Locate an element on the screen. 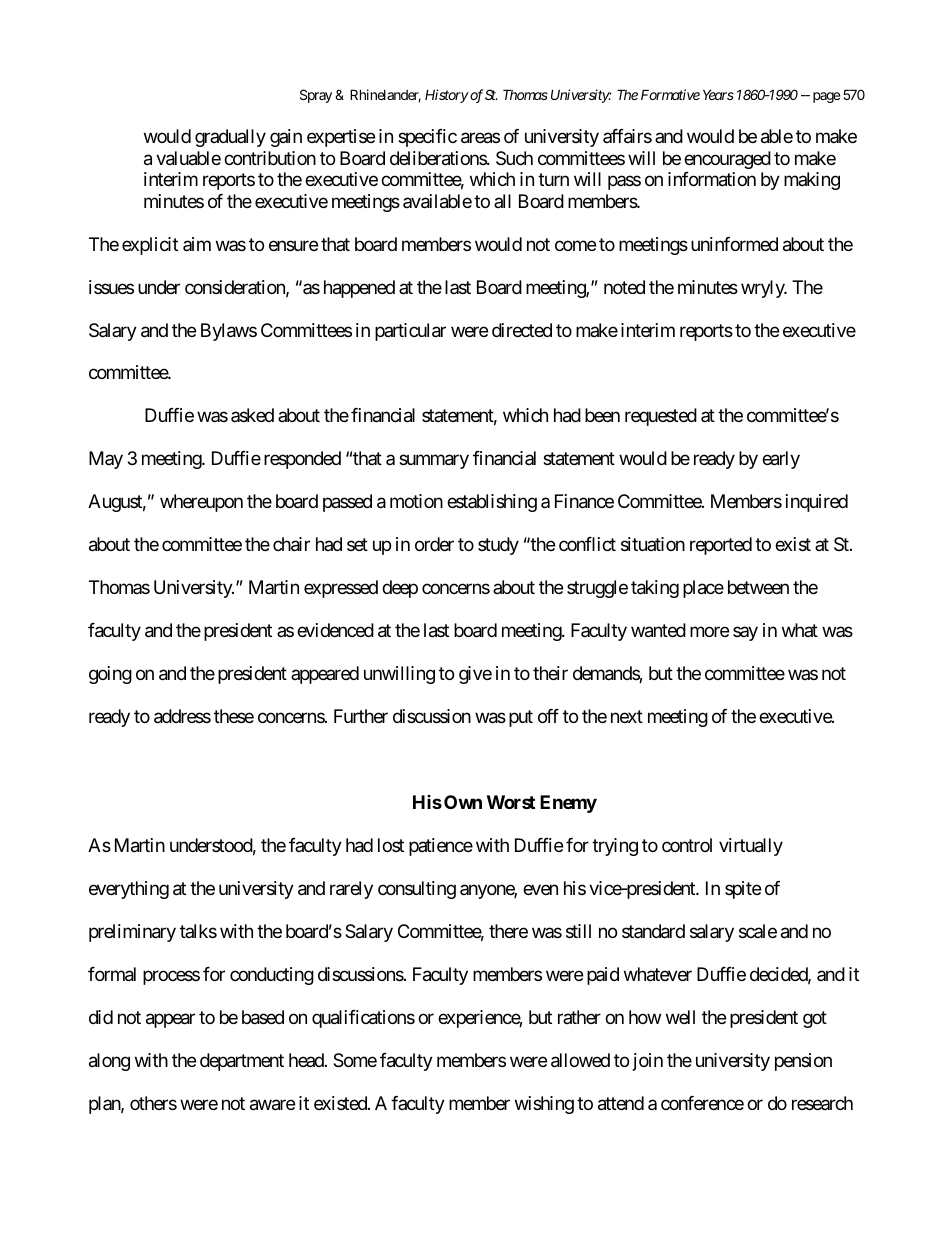 The image size is (952, 1233). Such is located at coordinates (514, 158).
